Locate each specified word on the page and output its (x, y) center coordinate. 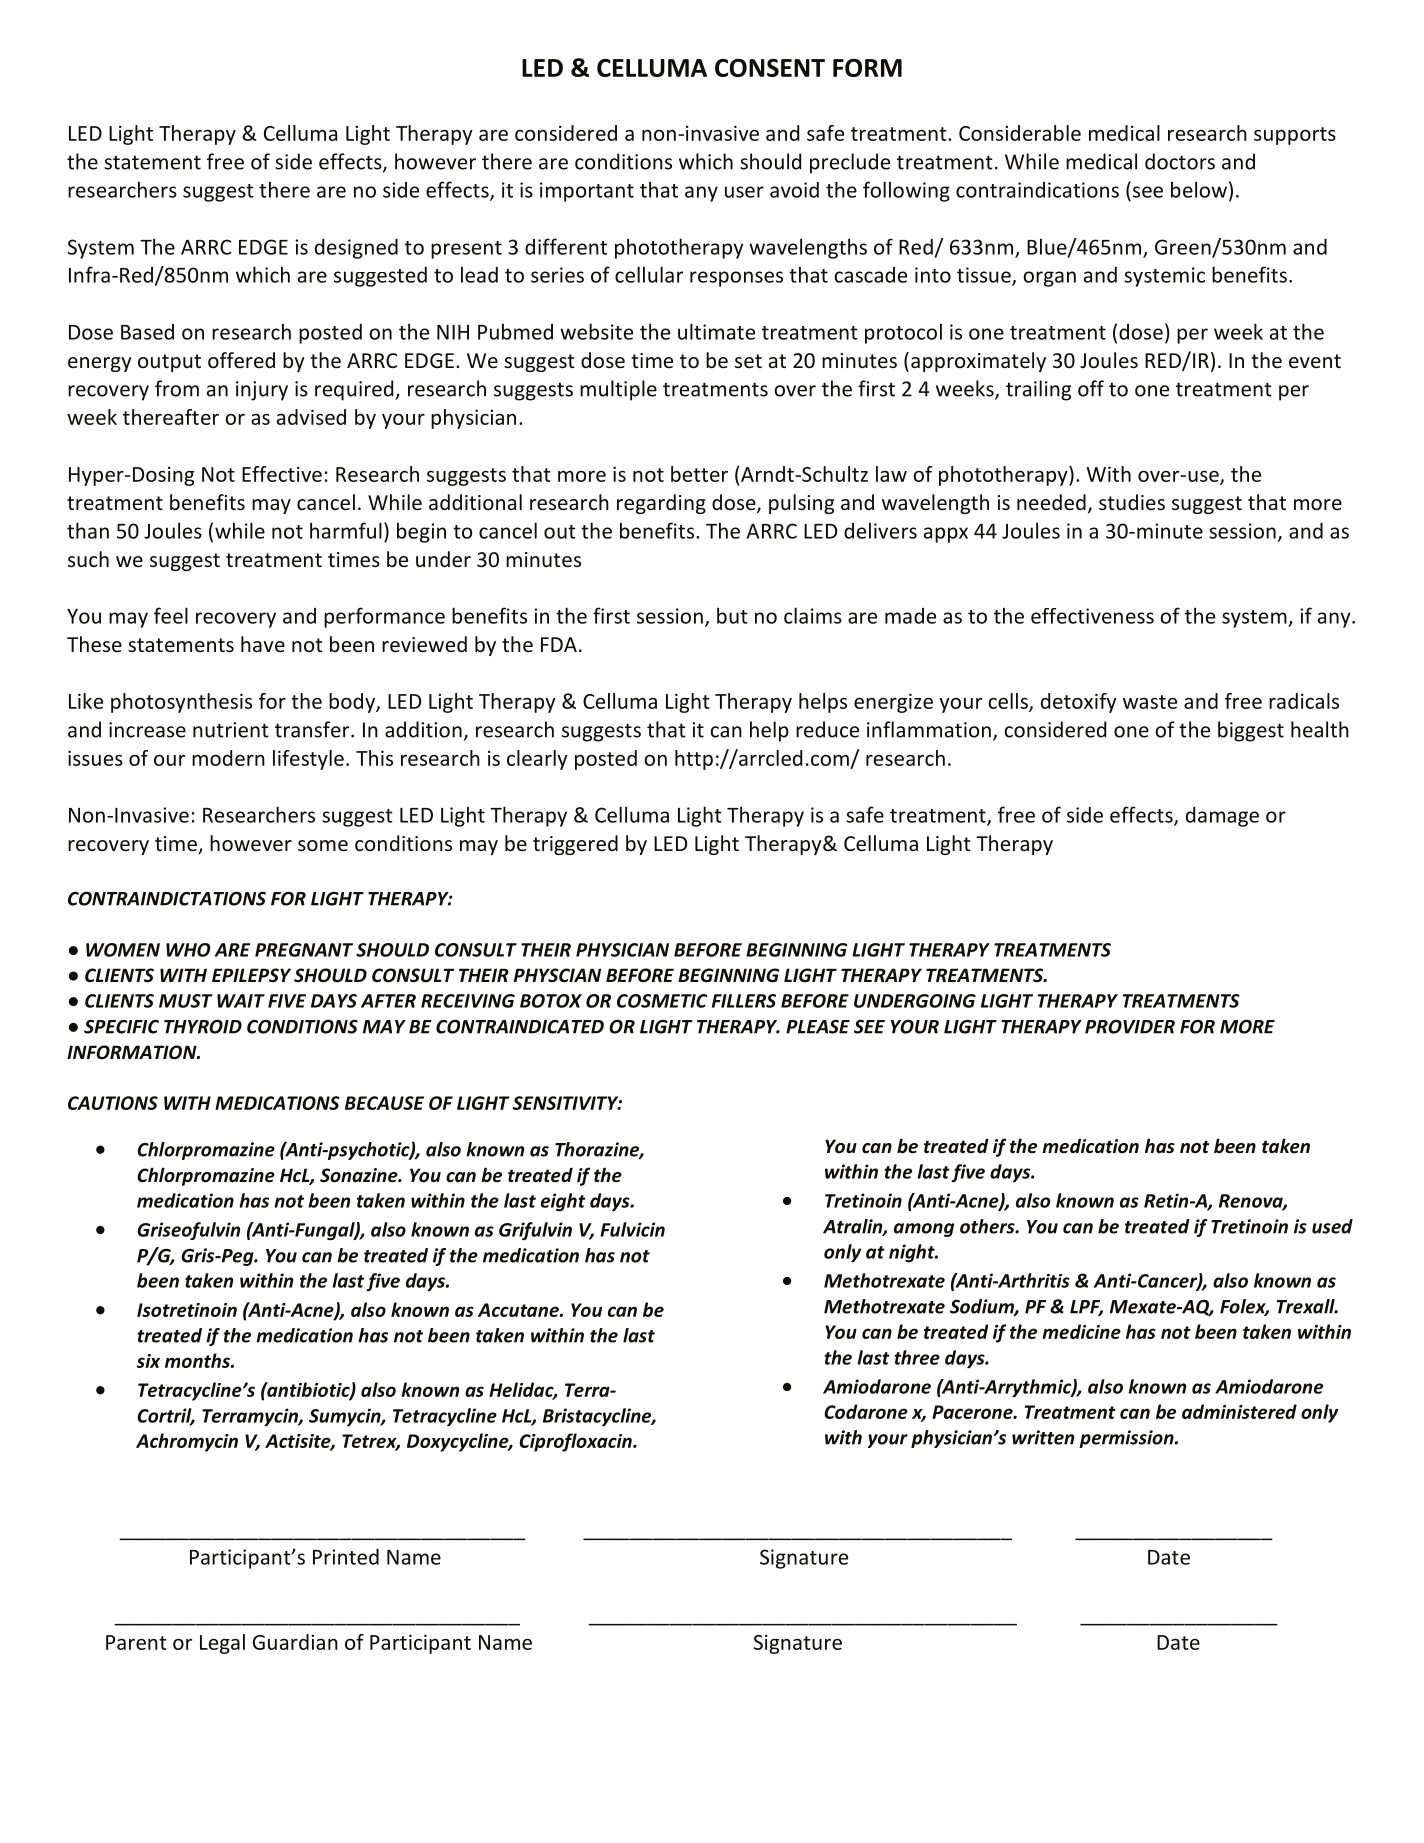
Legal (222, 1644)
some (323, 845)
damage (1222, 817)
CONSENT (770, 68)
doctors (1180, 161)
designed (356, 249)
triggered (575, 845)
